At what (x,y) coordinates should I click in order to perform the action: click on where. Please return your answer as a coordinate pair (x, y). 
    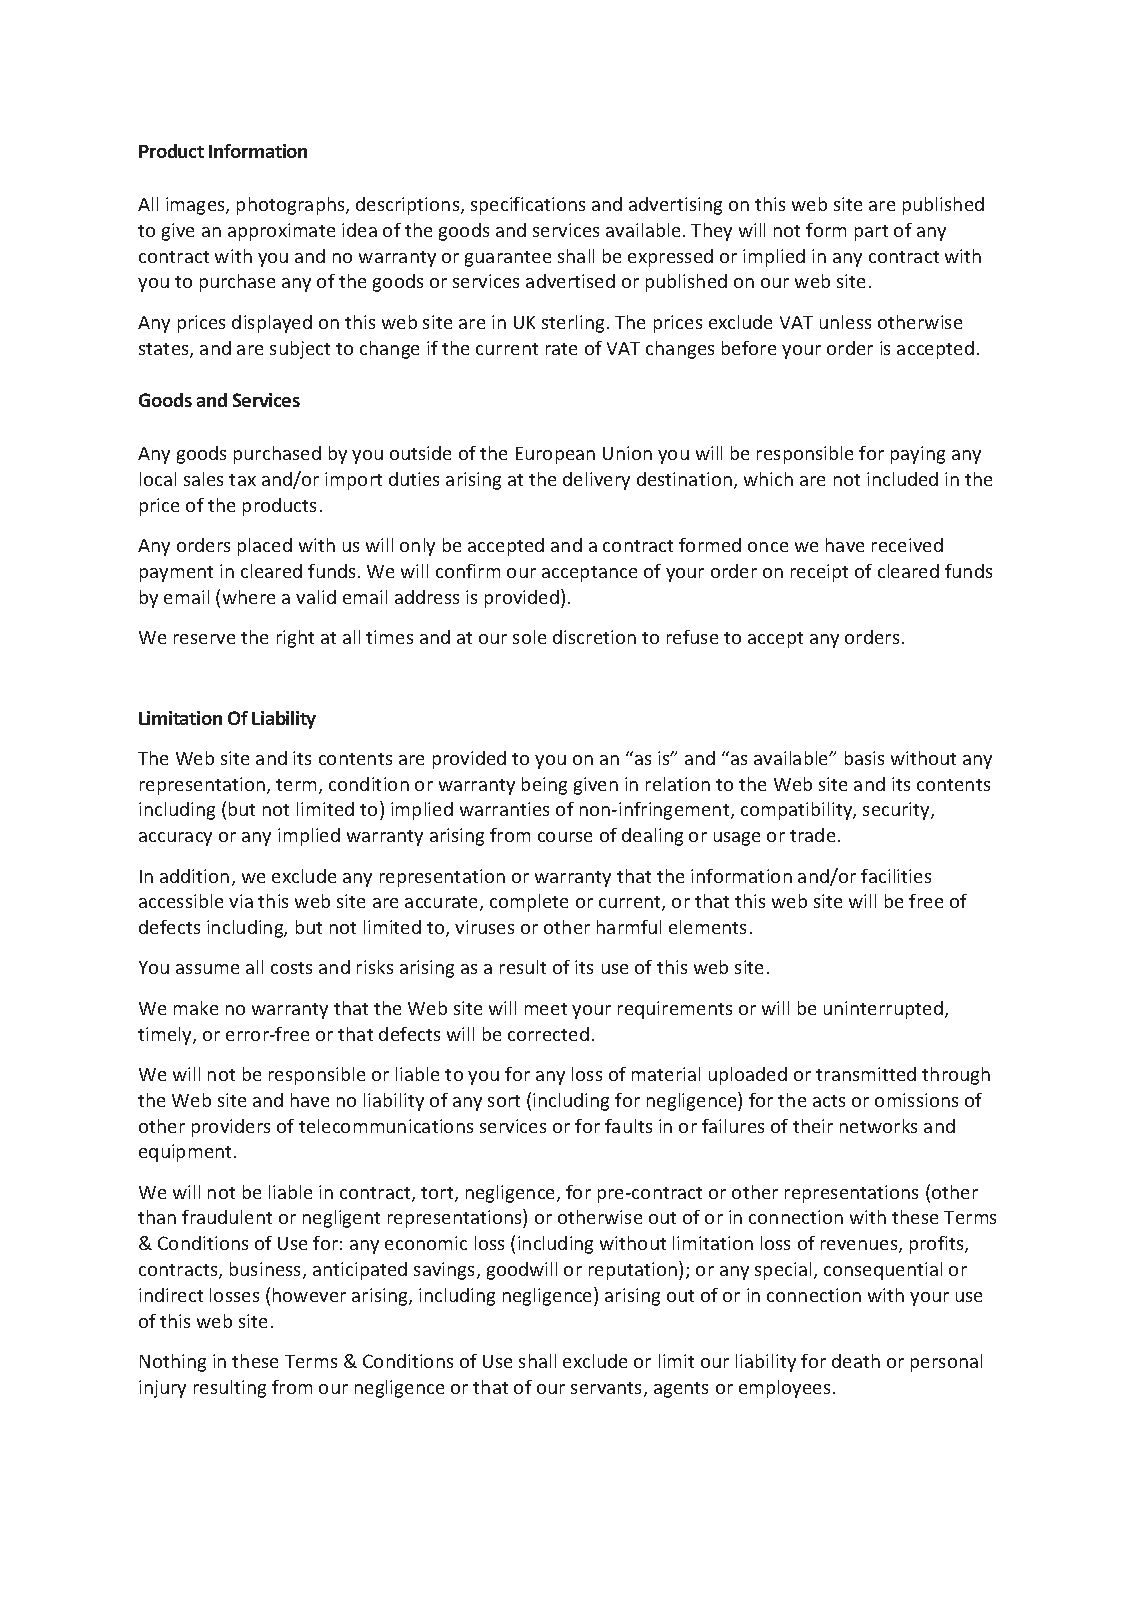
    Looking at the image, I should click on (249, 597).
